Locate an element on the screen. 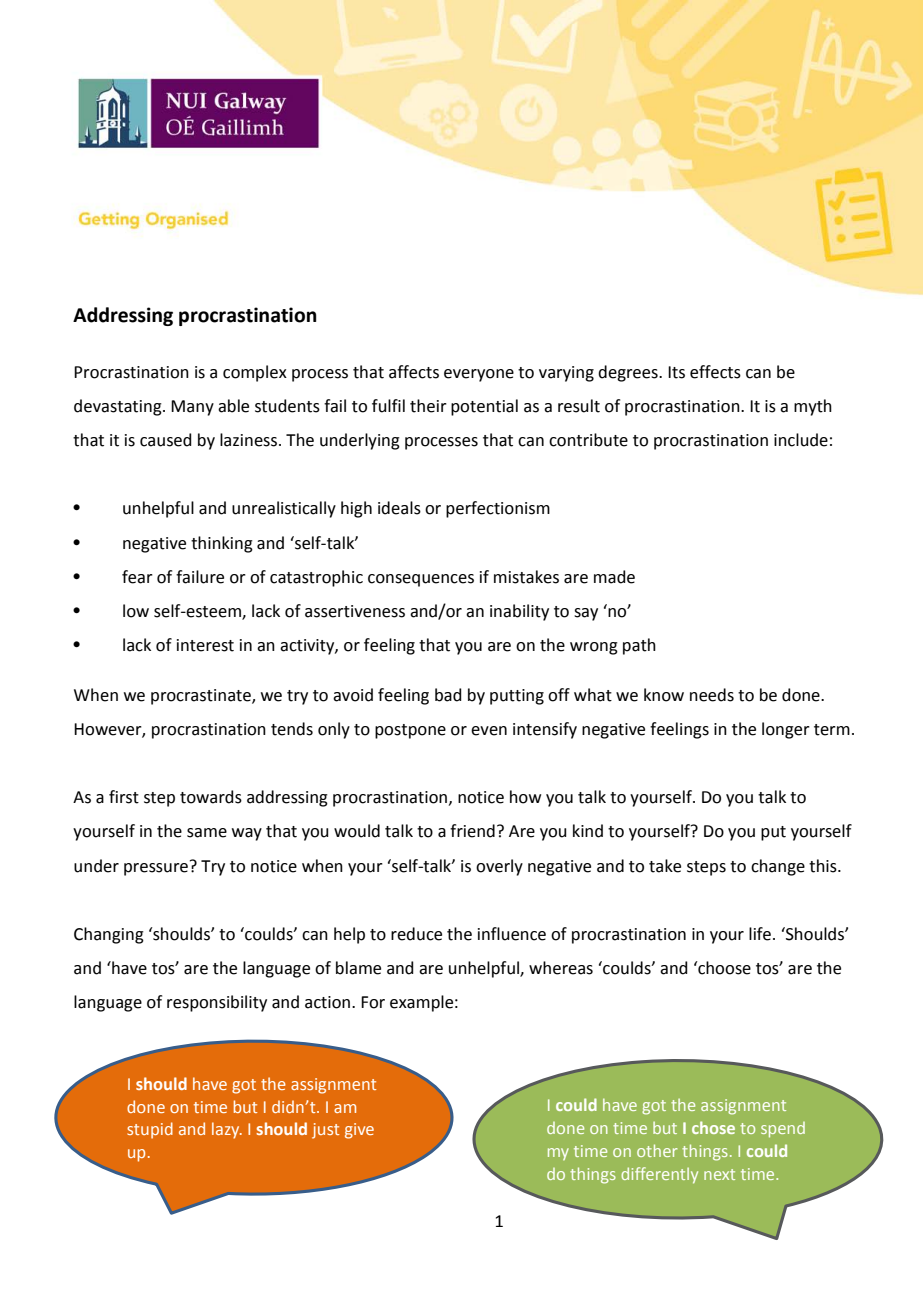 This screenshot has height=1309, width=924. lazy is located at coordinates (227, 1130).
